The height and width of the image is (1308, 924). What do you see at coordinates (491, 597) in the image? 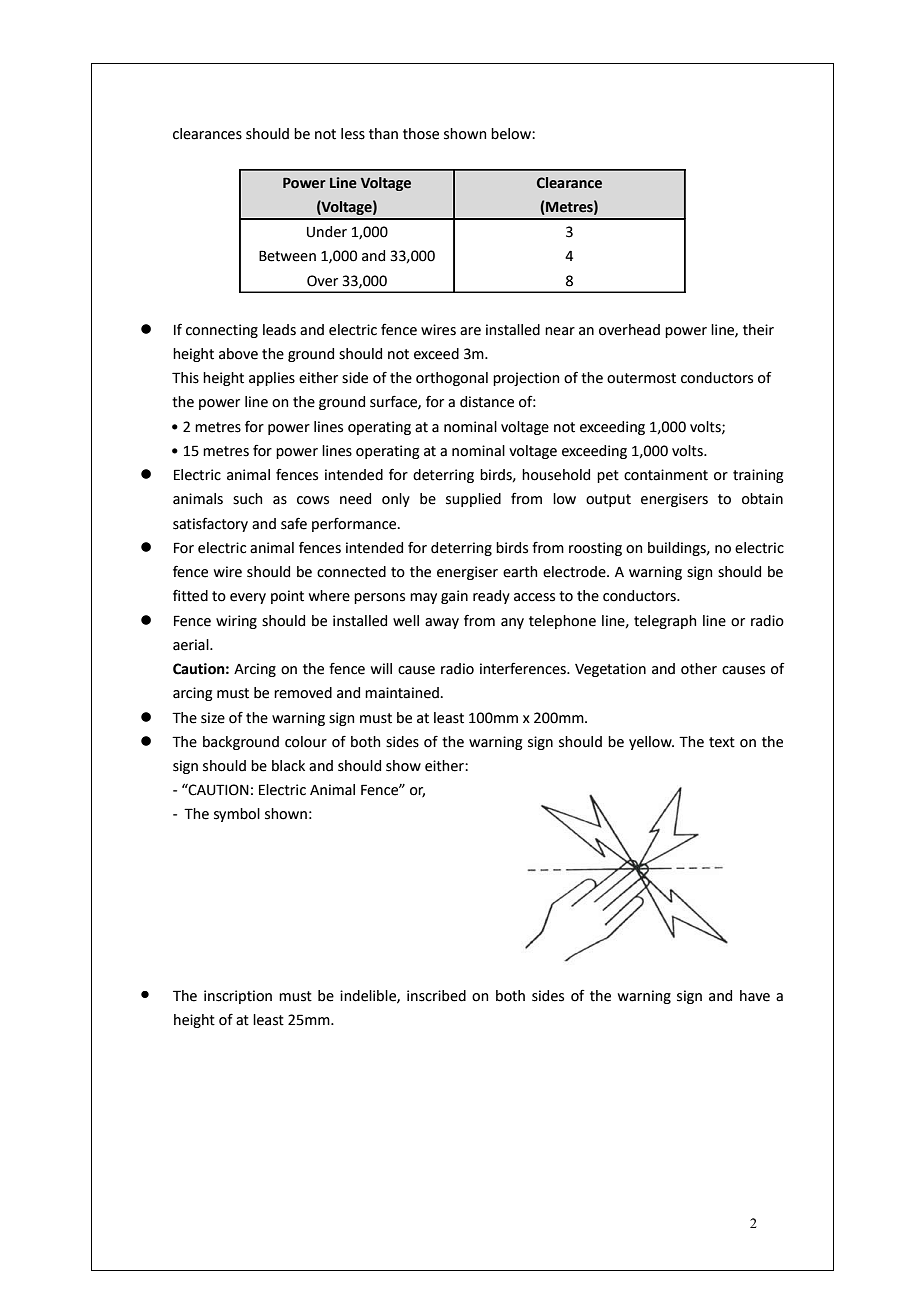
I see `ready` at bounding box center [491, 597].
